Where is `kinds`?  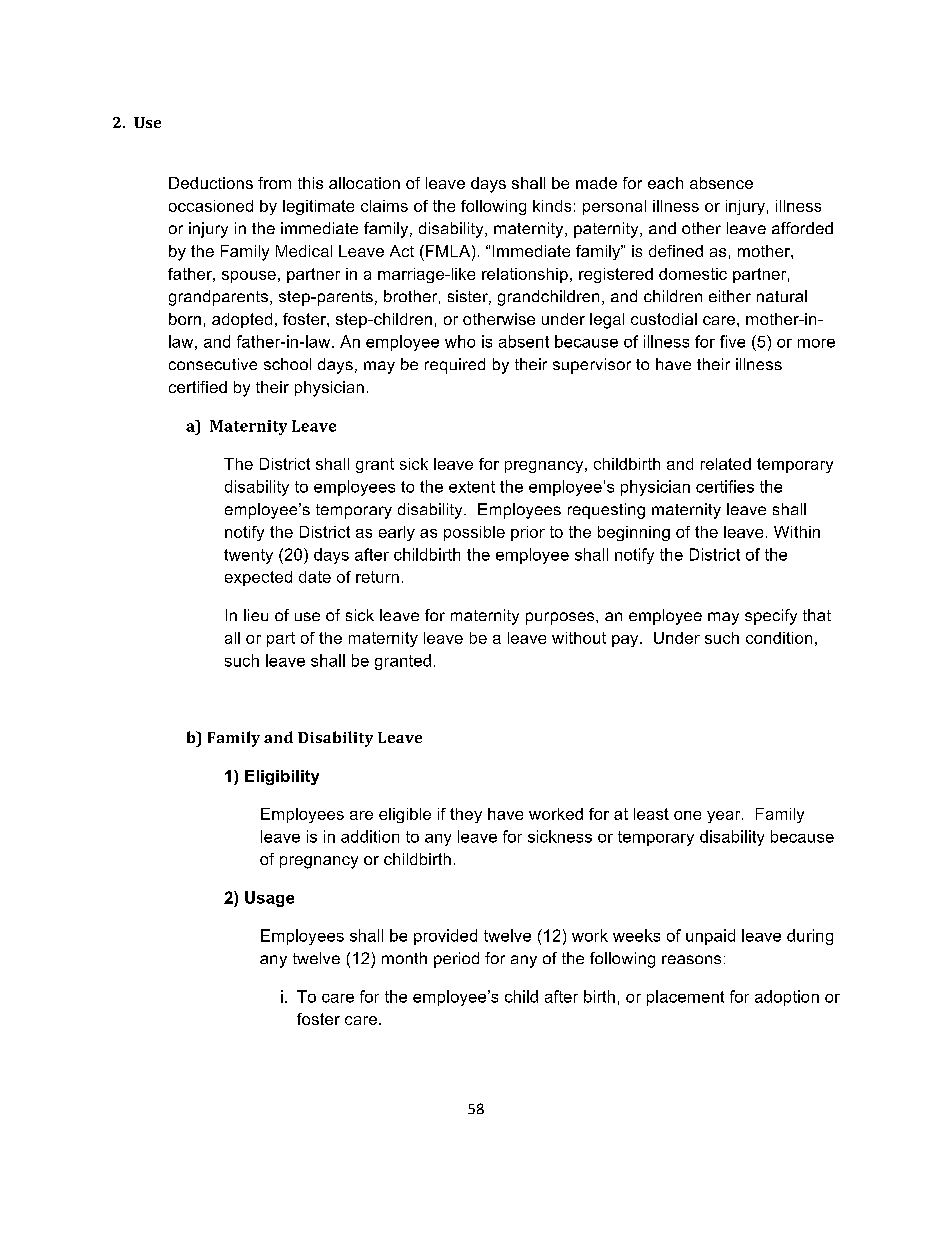
kinds is located at coordinates (552, 206).
